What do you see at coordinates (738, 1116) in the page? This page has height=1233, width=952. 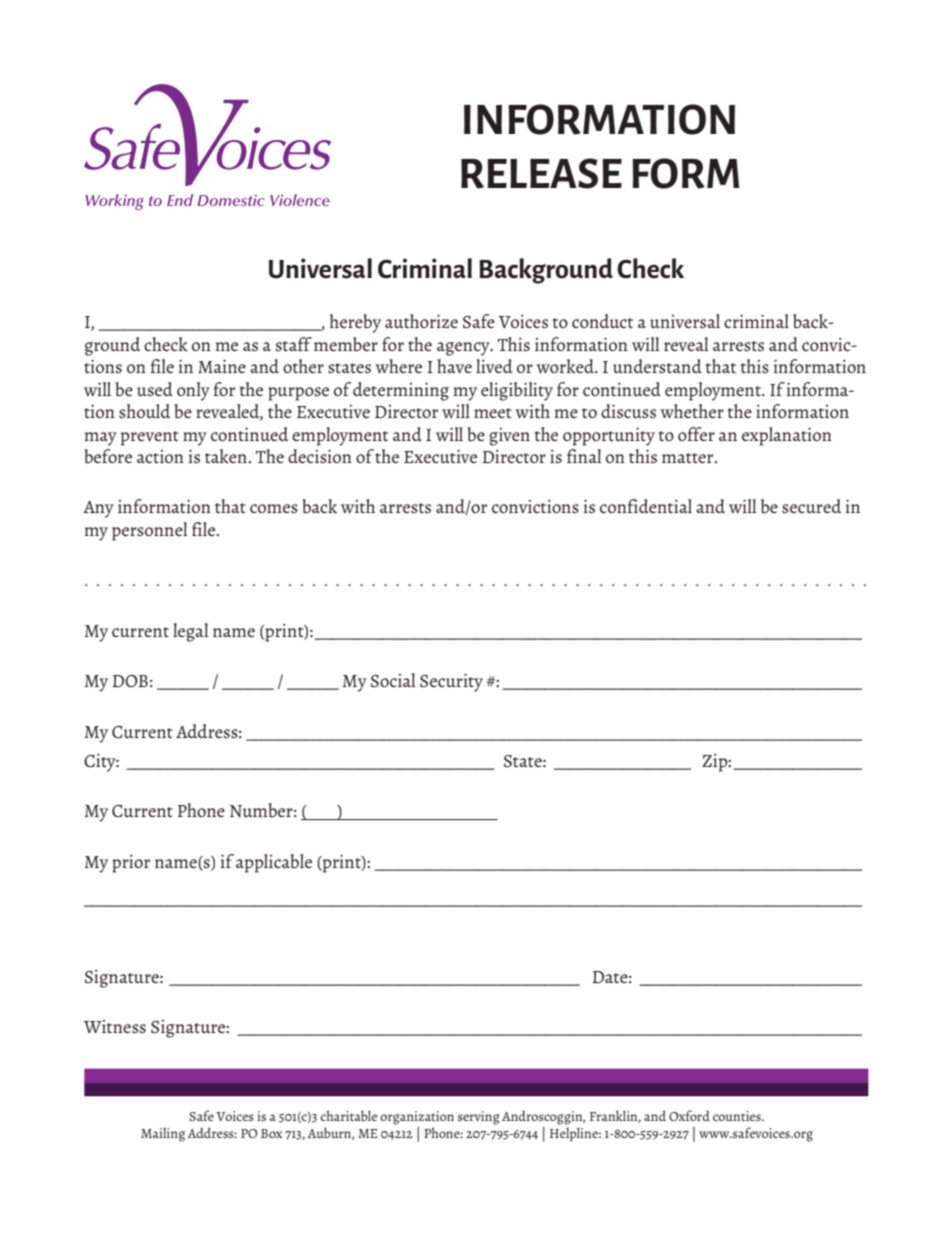 I see `counties` at bounding box center [738, 1116].
